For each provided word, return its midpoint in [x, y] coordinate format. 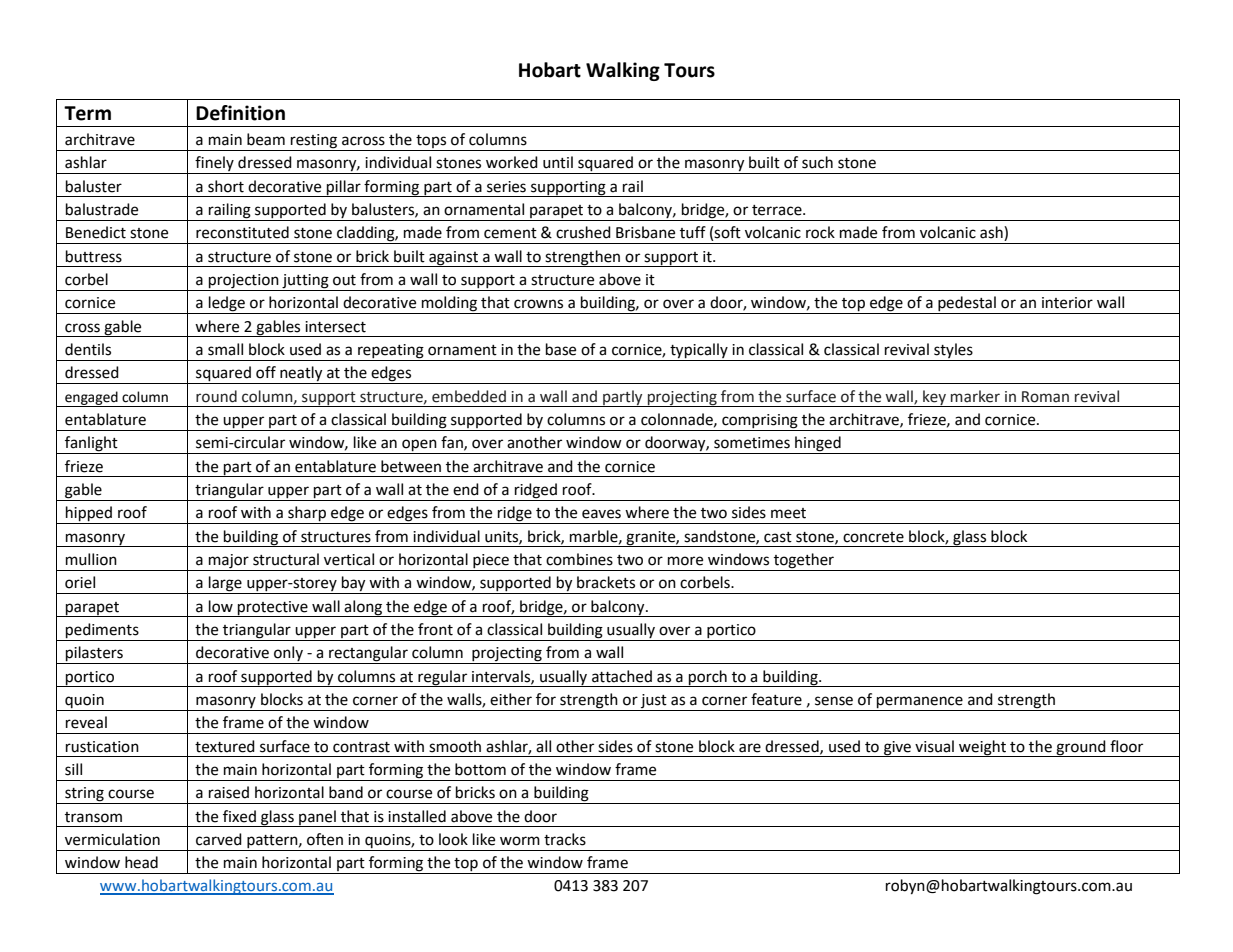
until [558, 162]
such [817, 162]
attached [622, 676]
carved [219, 839]
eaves [601, 514]
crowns [538, 304]
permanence [920, 702]
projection [244, 281]
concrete [873, 537]
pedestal [967, 305]
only [288, 655]
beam [266, 139]
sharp [307, 515]
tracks [565, 839]
